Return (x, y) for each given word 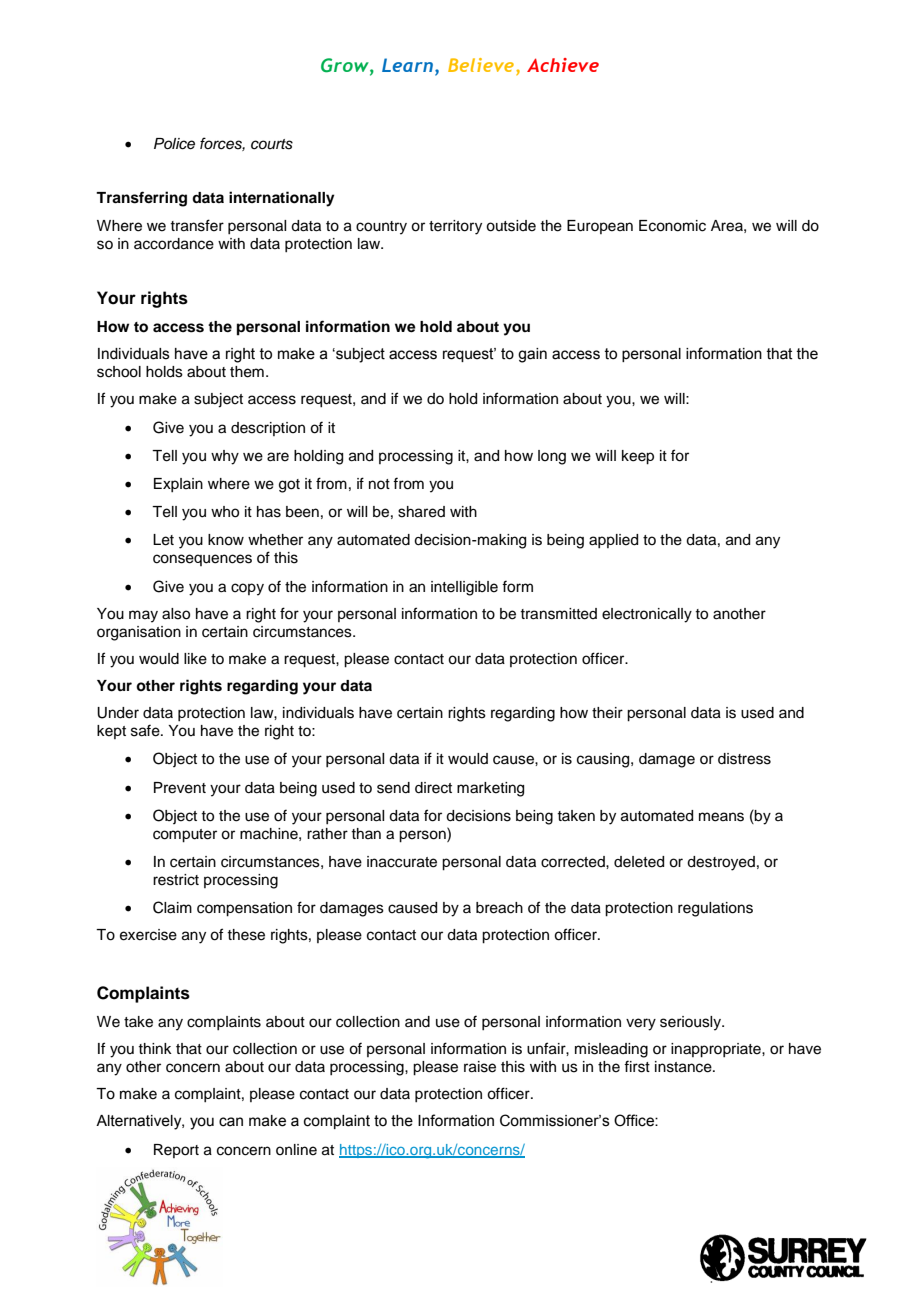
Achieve (563, 65)
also (176, 614)
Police (174, 144)
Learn (407, 65)
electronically (647, 615)
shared (421, 512)
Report (176, 1151)
